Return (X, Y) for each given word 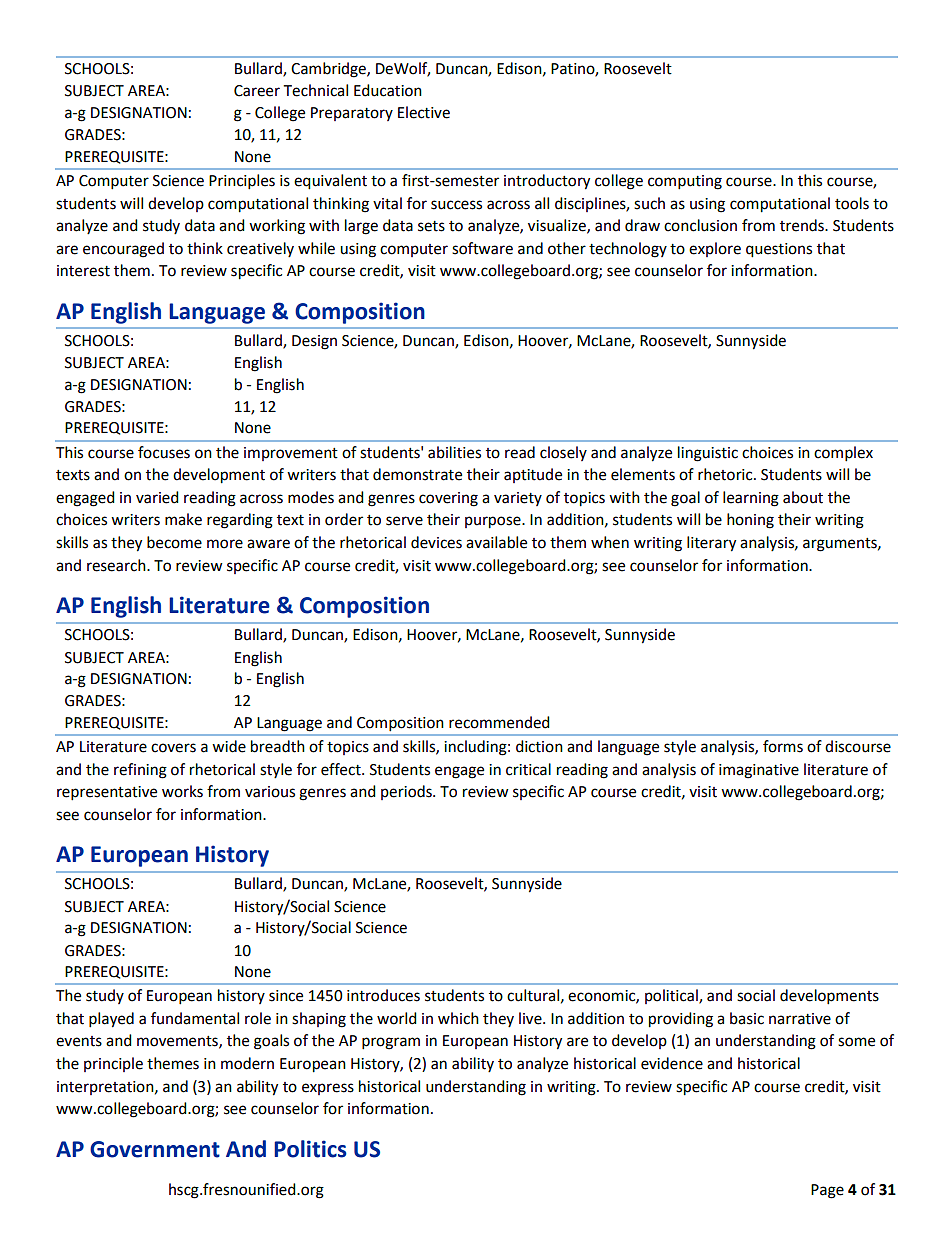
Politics (310, 1149)
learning (751, 499)
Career (257, 91)
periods (407, 792)
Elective (424, 112)
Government (155, 1149)
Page (827, 1191)
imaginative (759, 771)
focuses (164, 452)
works (182, 791)
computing (685, 182)
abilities (454, 452)
